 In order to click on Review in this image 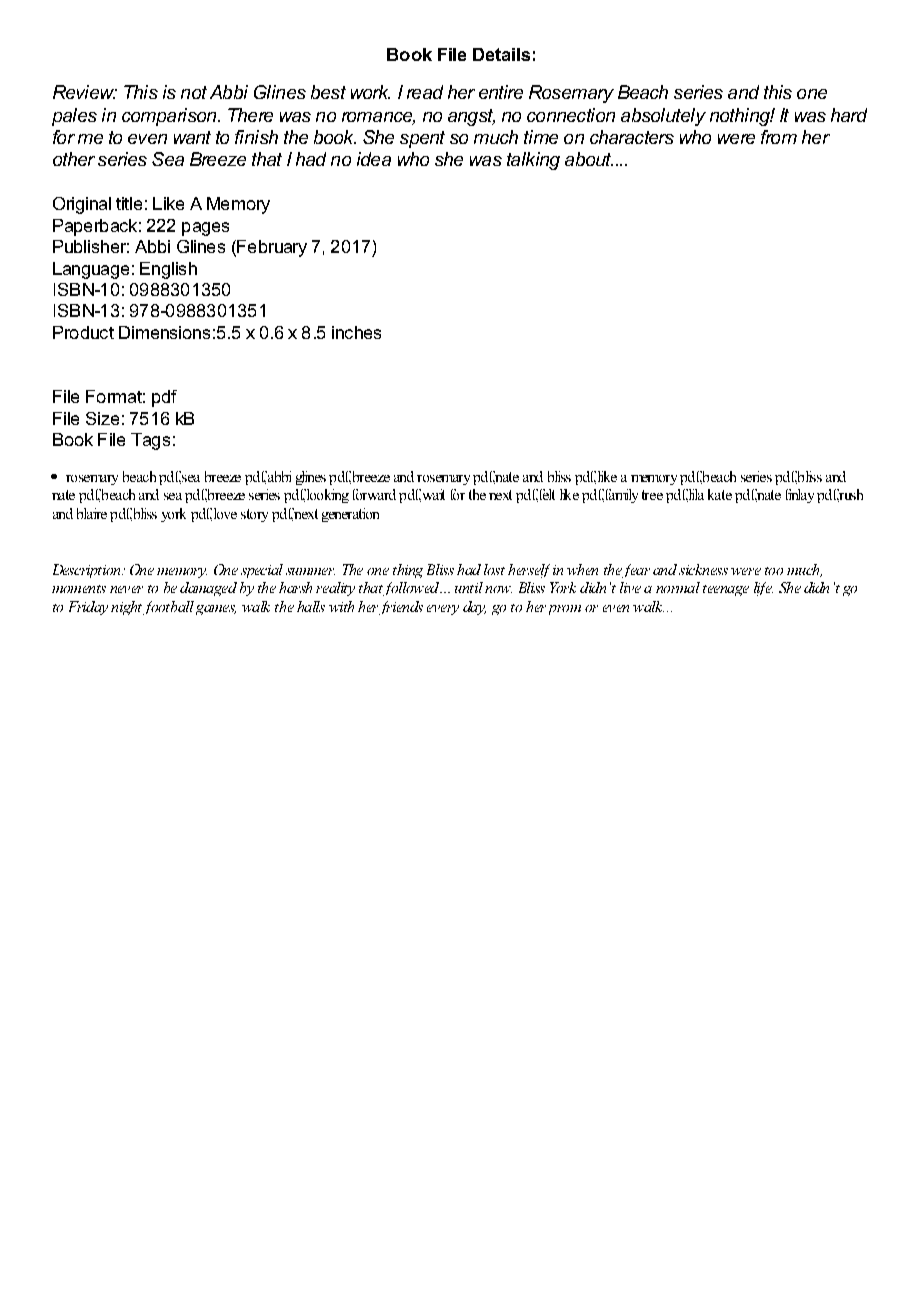, I will do `click(85, 92)`.
